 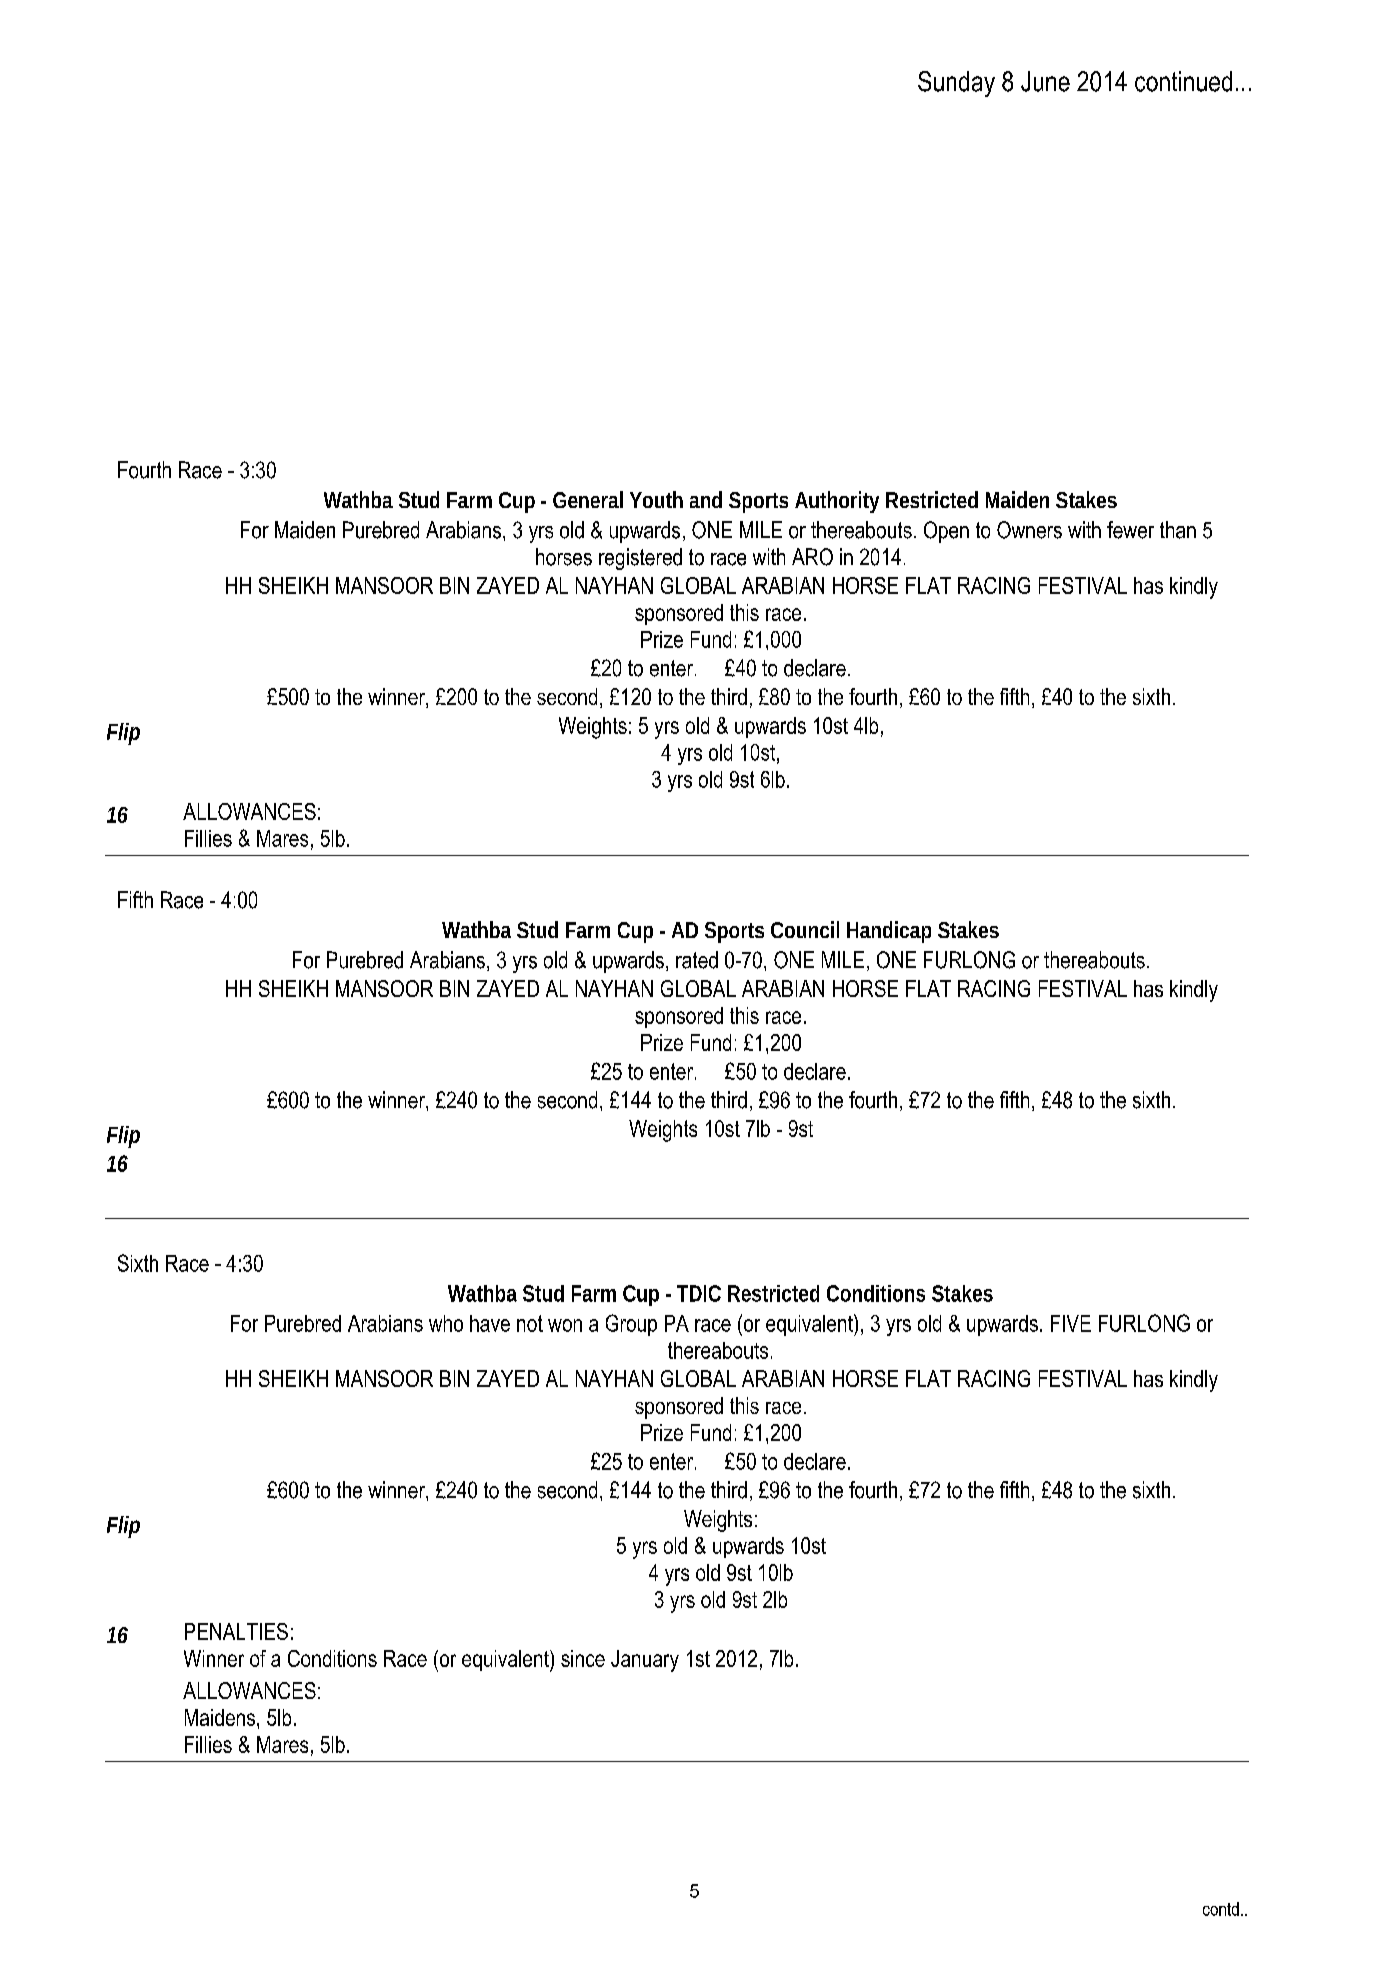 What do you see at coordinates (236, 1631) in the image?
I see `PENALTIES` at bounding box center [236, 1631].
